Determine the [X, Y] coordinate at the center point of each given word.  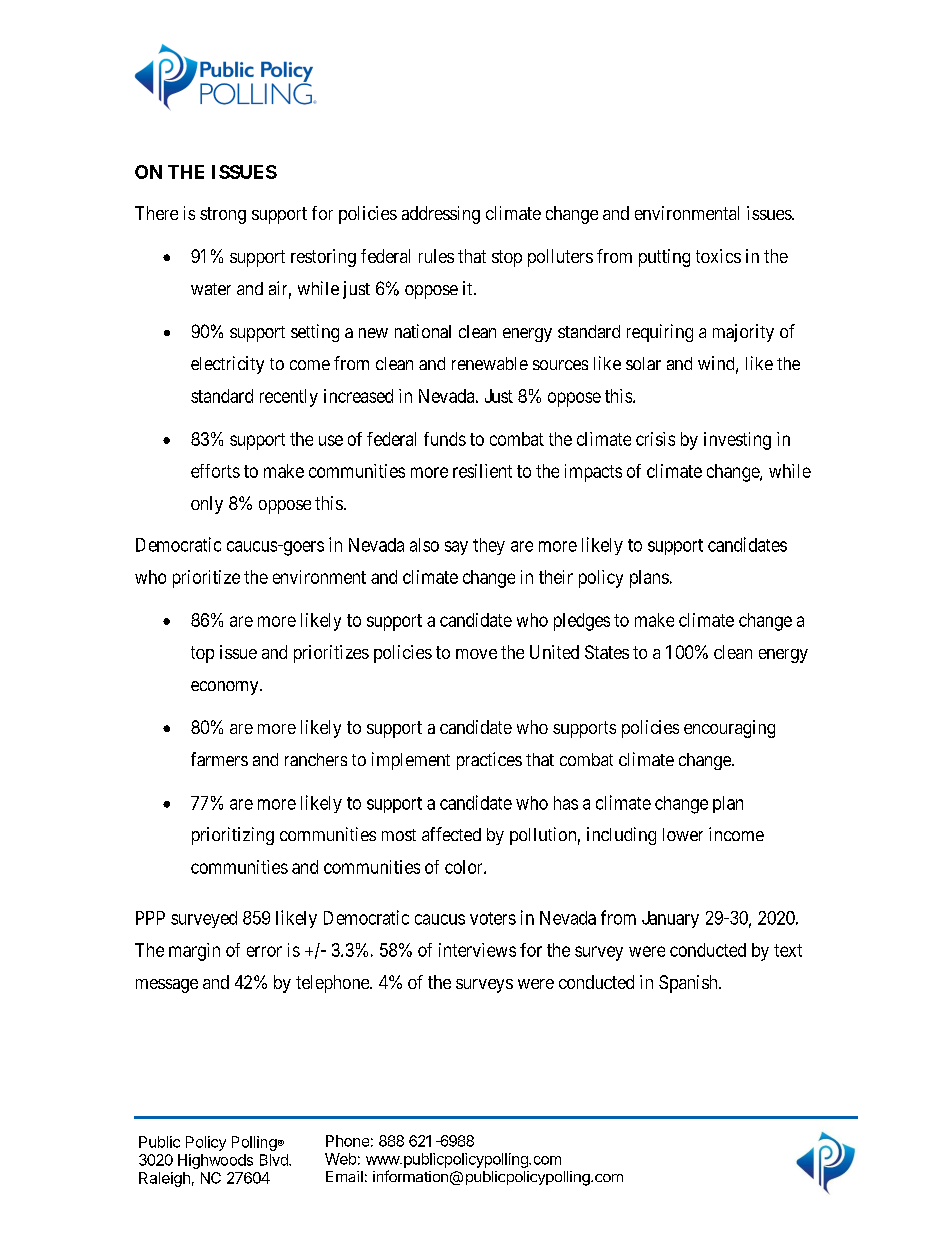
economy [226, 688]
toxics [718, 256]
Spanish [689, 984]
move [476, 654]
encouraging [729, 729]
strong [223, 215]
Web [340, 1159]
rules [436, 256]
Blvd [275, 1160]
